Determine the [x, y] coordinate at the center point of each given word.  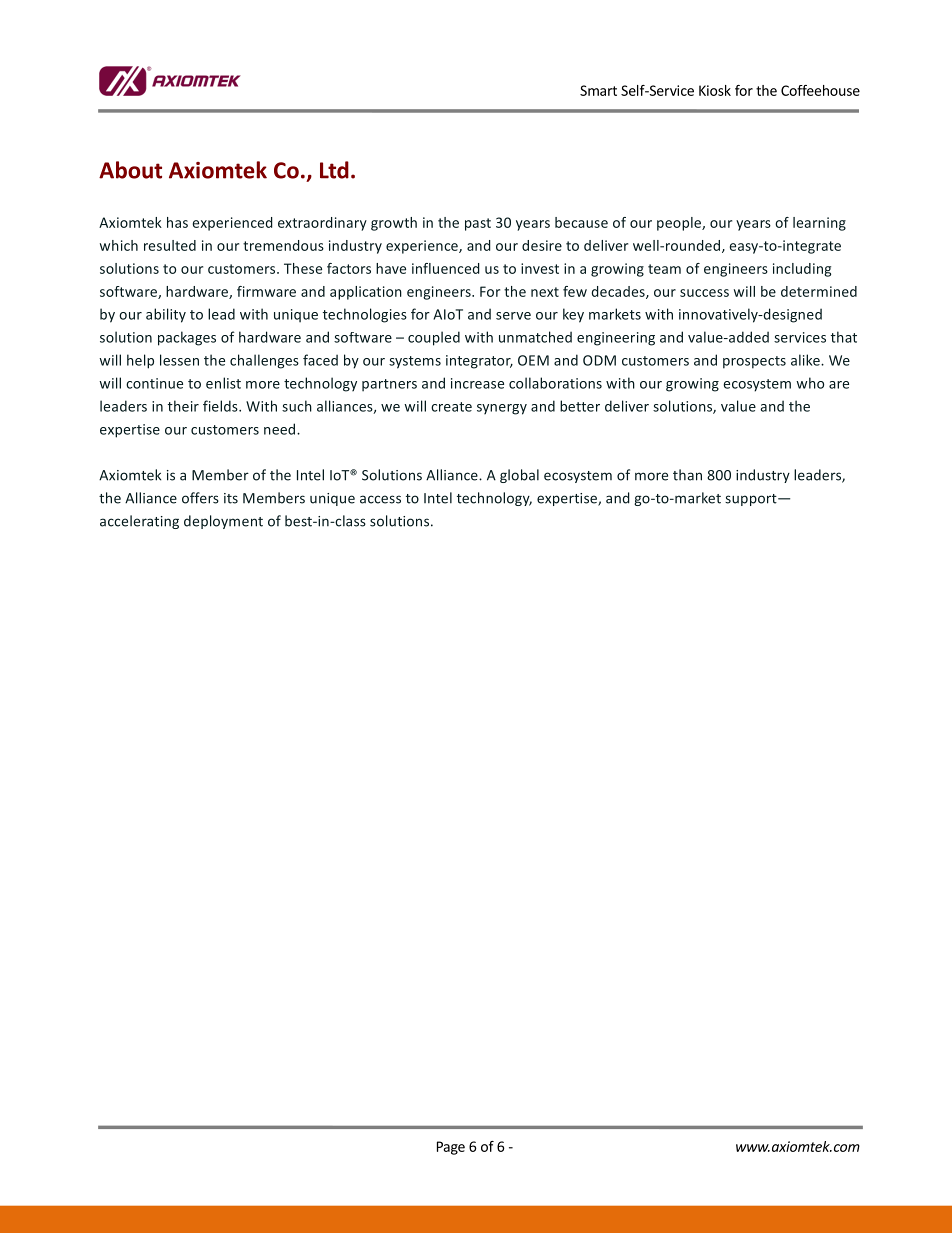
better [580, 406]
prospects [754, 362]
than [687, 475]
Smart [598, 90]
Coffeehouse [820, 90]
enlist [223, 383]
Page [451, 1148]
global [519, 476]
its [231, 498]
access [380, 499]
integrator [479, 362]
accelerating [139, 522]
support [752, 500]
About [130, 170]
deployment [223, 522]
